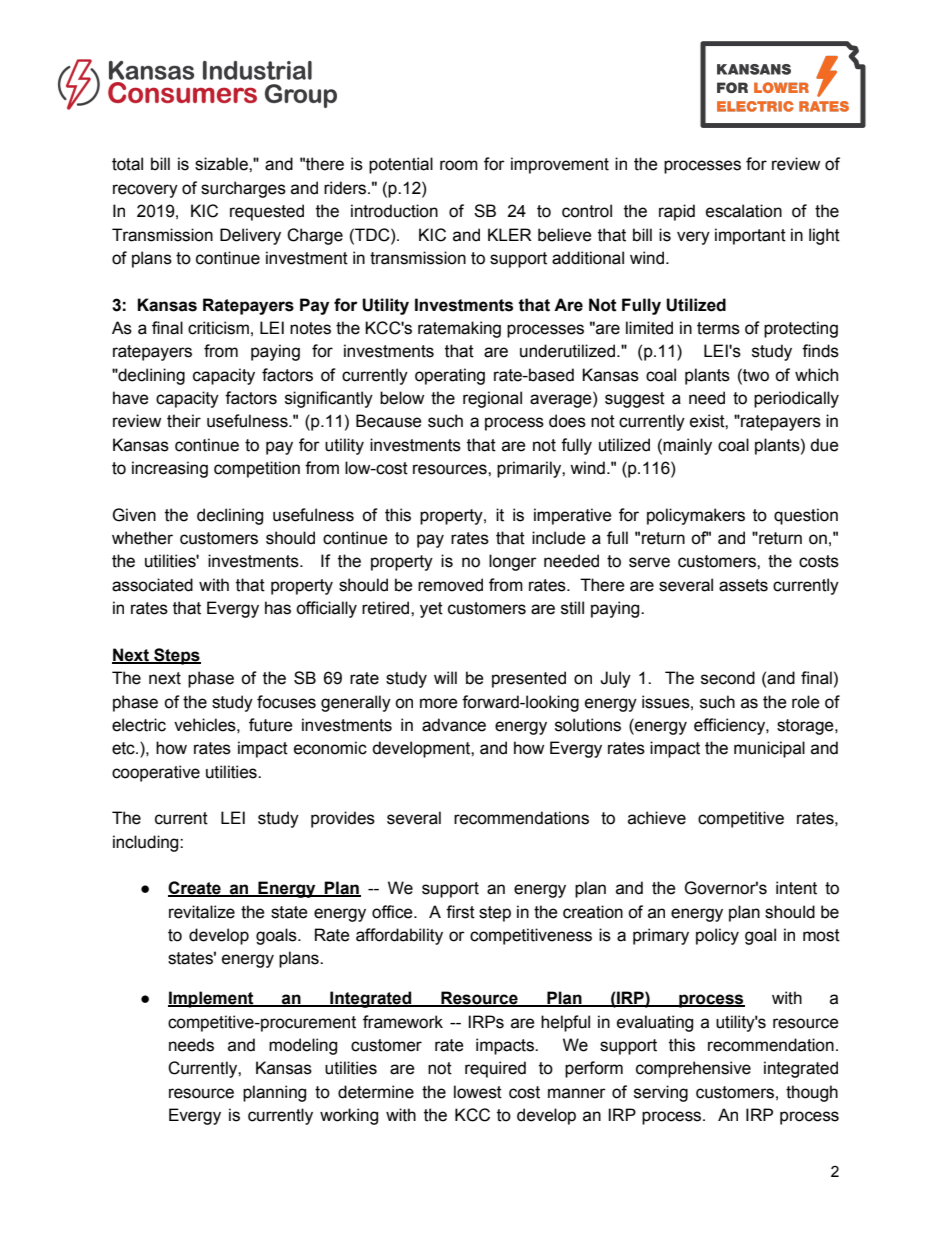  Describe the element at coordinates (744, 211) in the image. I see `escalation` at that location.
